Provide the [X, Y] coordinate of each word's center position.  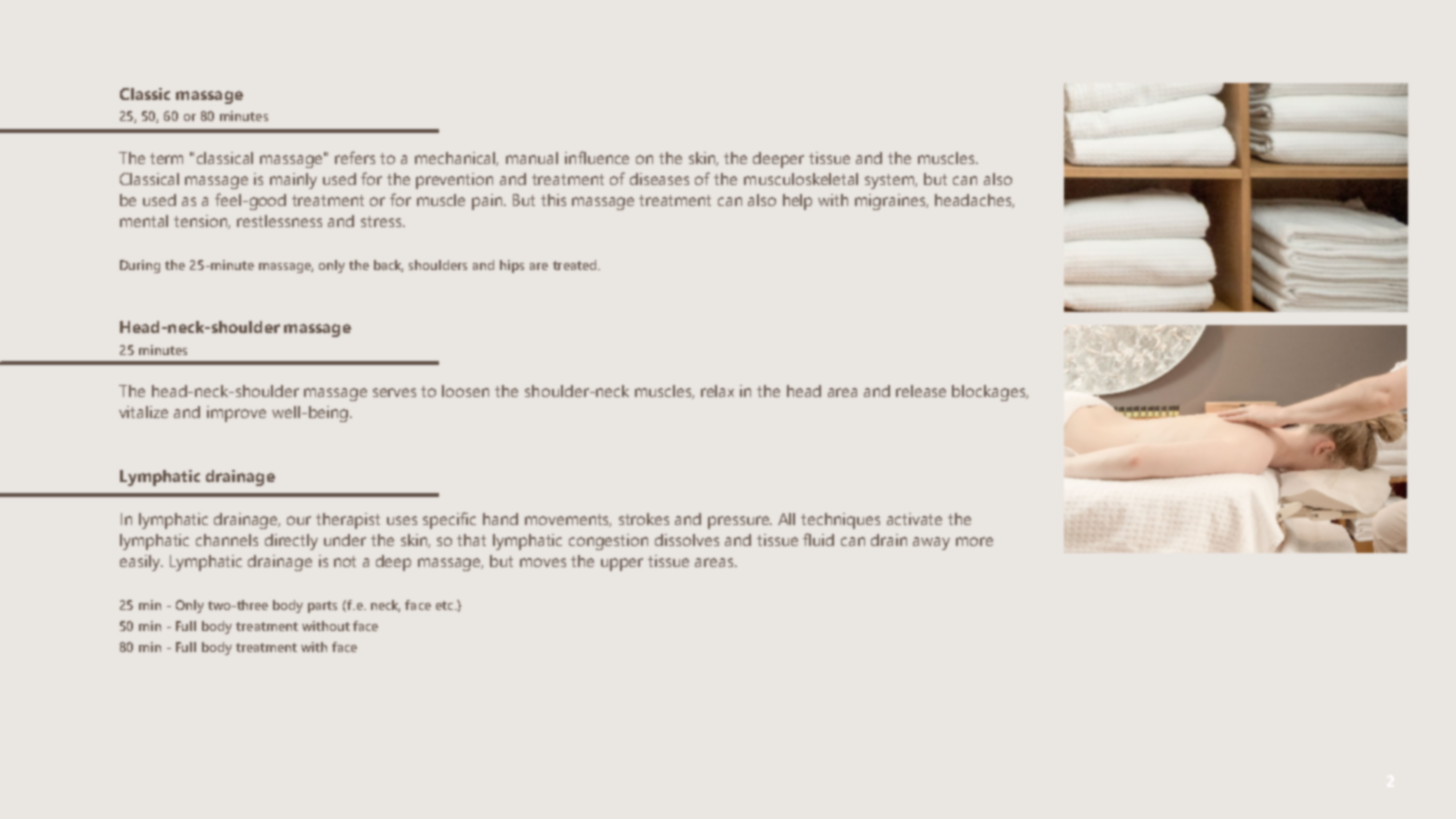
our [299, 520]
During [140, 266]
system [891, 181]
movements [568, 520]
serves [394, 392]
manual [532, 158]
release [921, 391]
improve [236, 414]
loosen [465, 391]
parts [322, 607]
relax [717, 391]
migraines [891, 202]
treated [576, 265]
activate [914, 519]
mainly [293, 181]
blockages [990, 393]
